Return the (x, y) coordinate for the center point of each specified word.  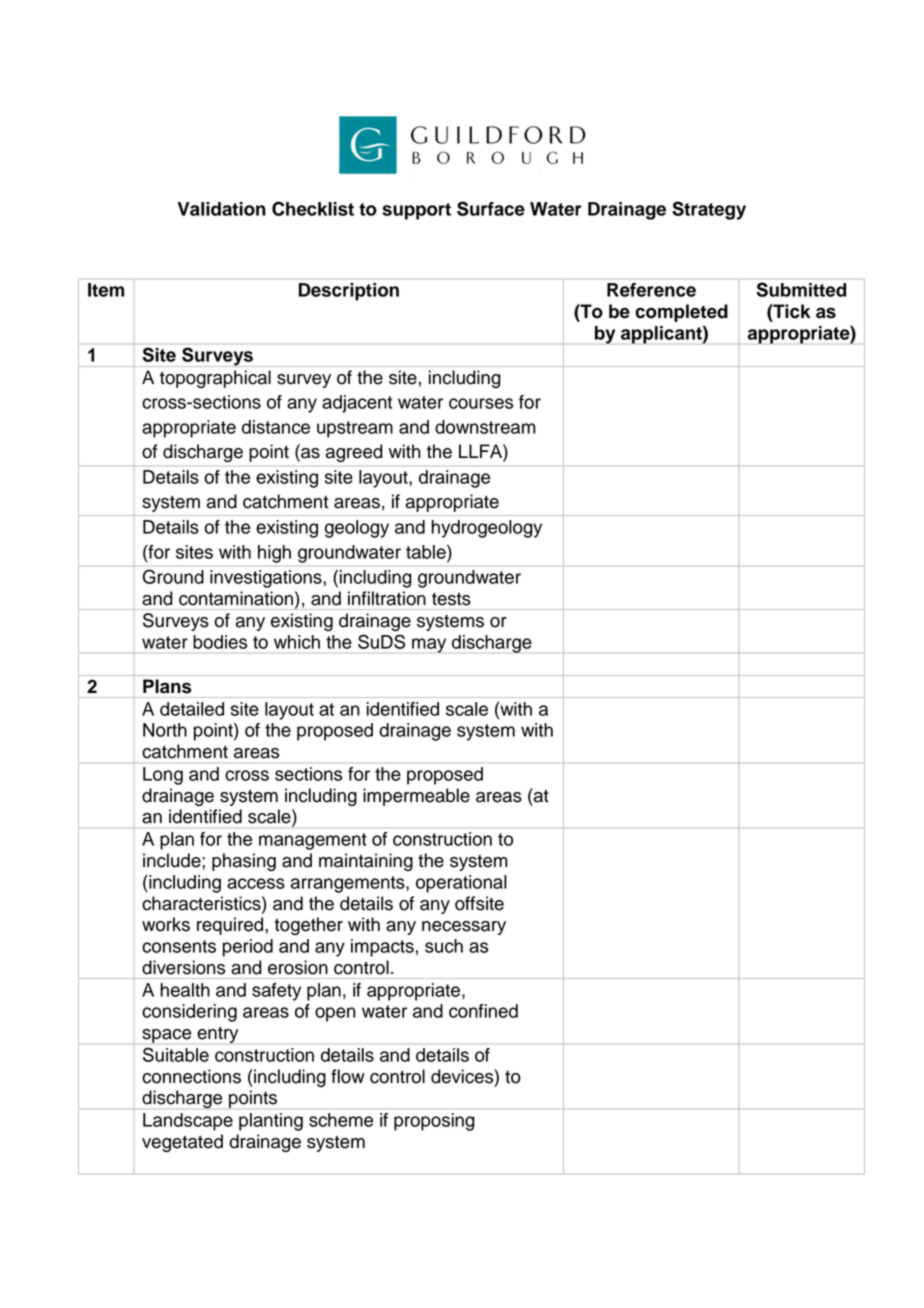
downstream (485, 427)
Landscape (188, 1122)
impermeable (416, 797)
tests (451, 599)
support (416, 211)
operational (461, 884)
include (173, 860)
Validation (221, 209)
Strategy (709, 210)
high (274, 554)
